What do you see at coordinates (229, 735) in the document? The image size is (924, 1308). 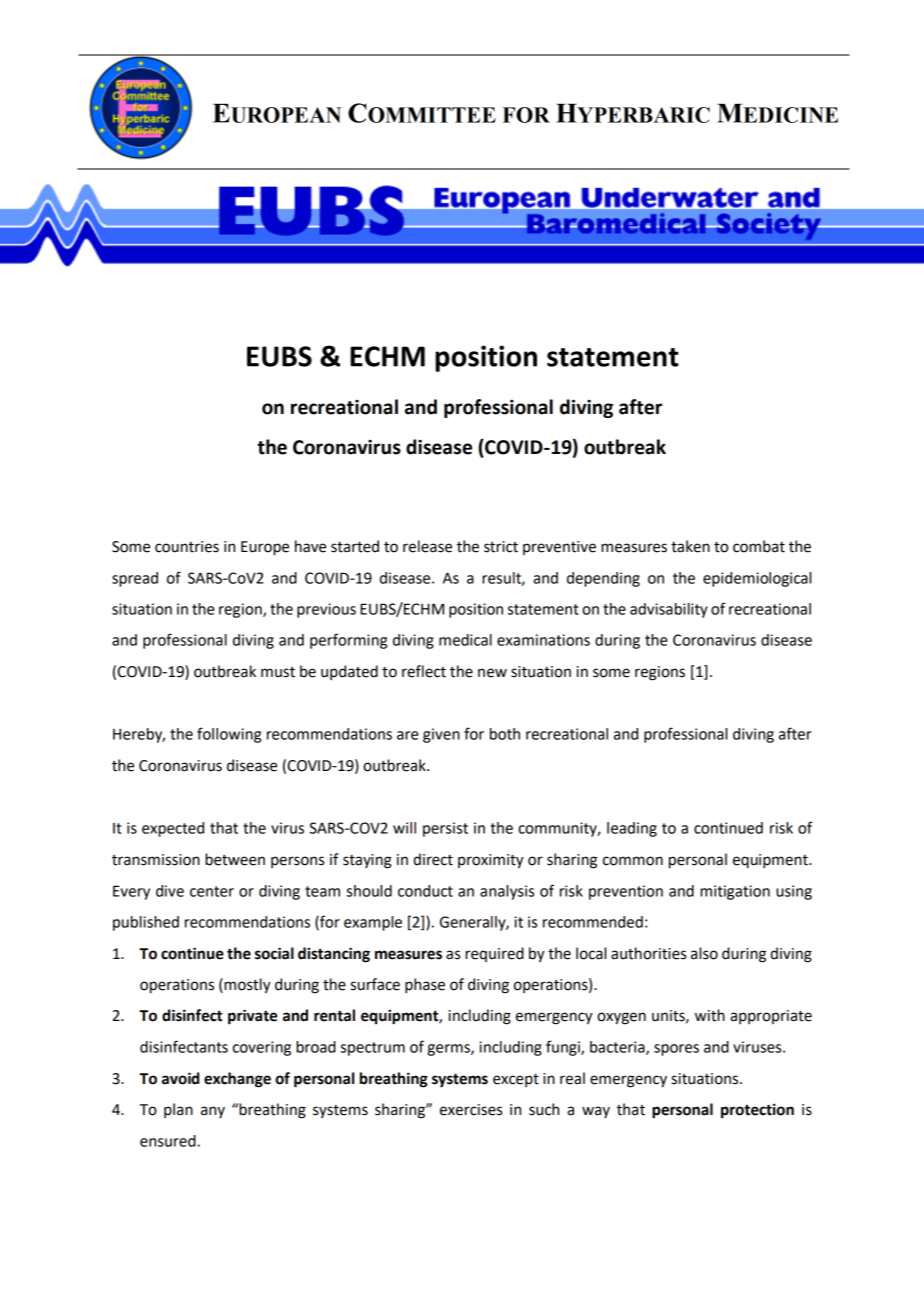 I see `following` at bounding box center [229, 735].
